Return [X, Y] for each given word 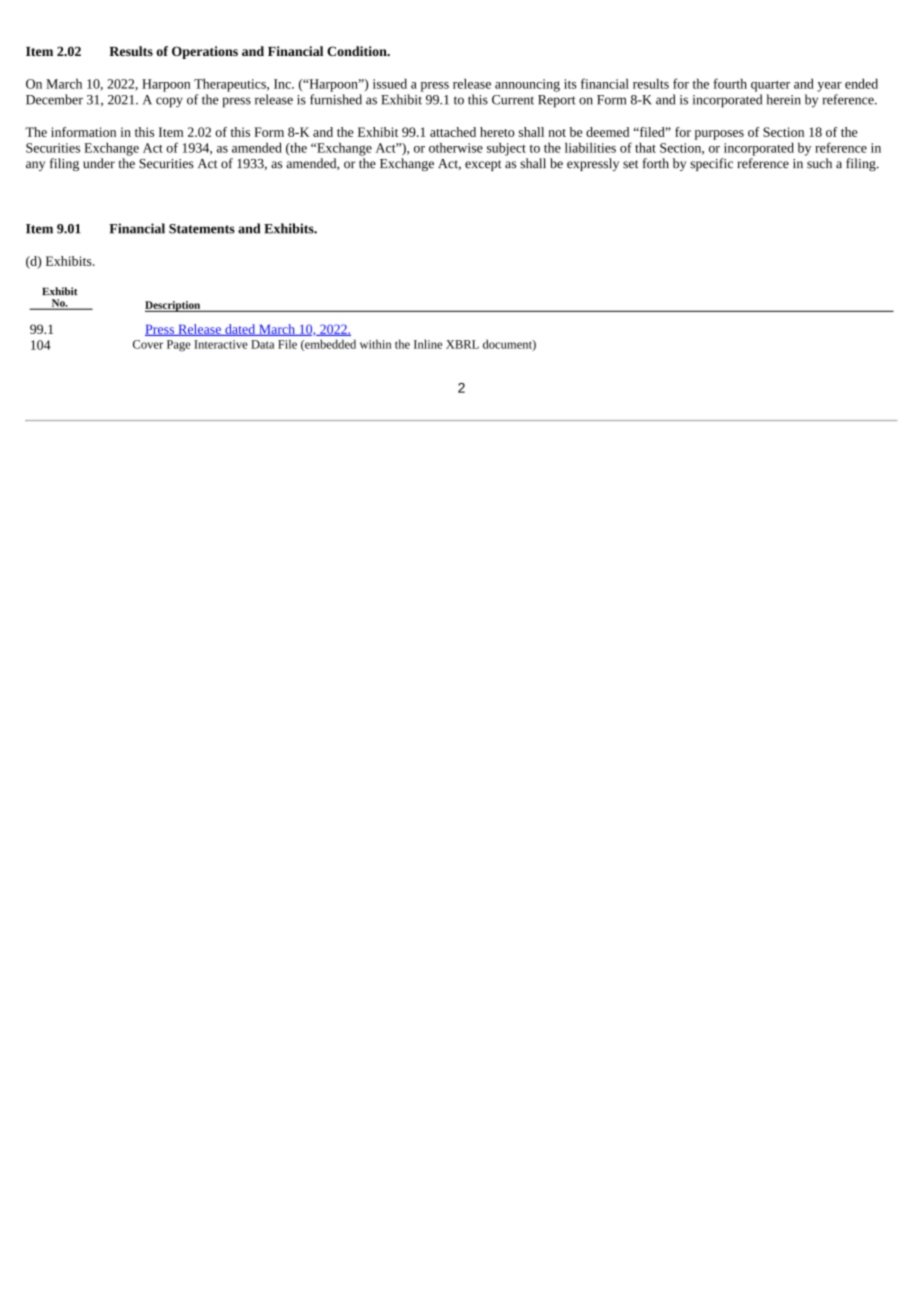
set [631, 164]
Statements [202, 229]
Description [174, 306]
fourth [730, 83]
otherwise [456, 147]
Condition [358, 51]
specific [711, 164]
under [99, 163]
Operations [205, 52]
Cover [148, 344]
